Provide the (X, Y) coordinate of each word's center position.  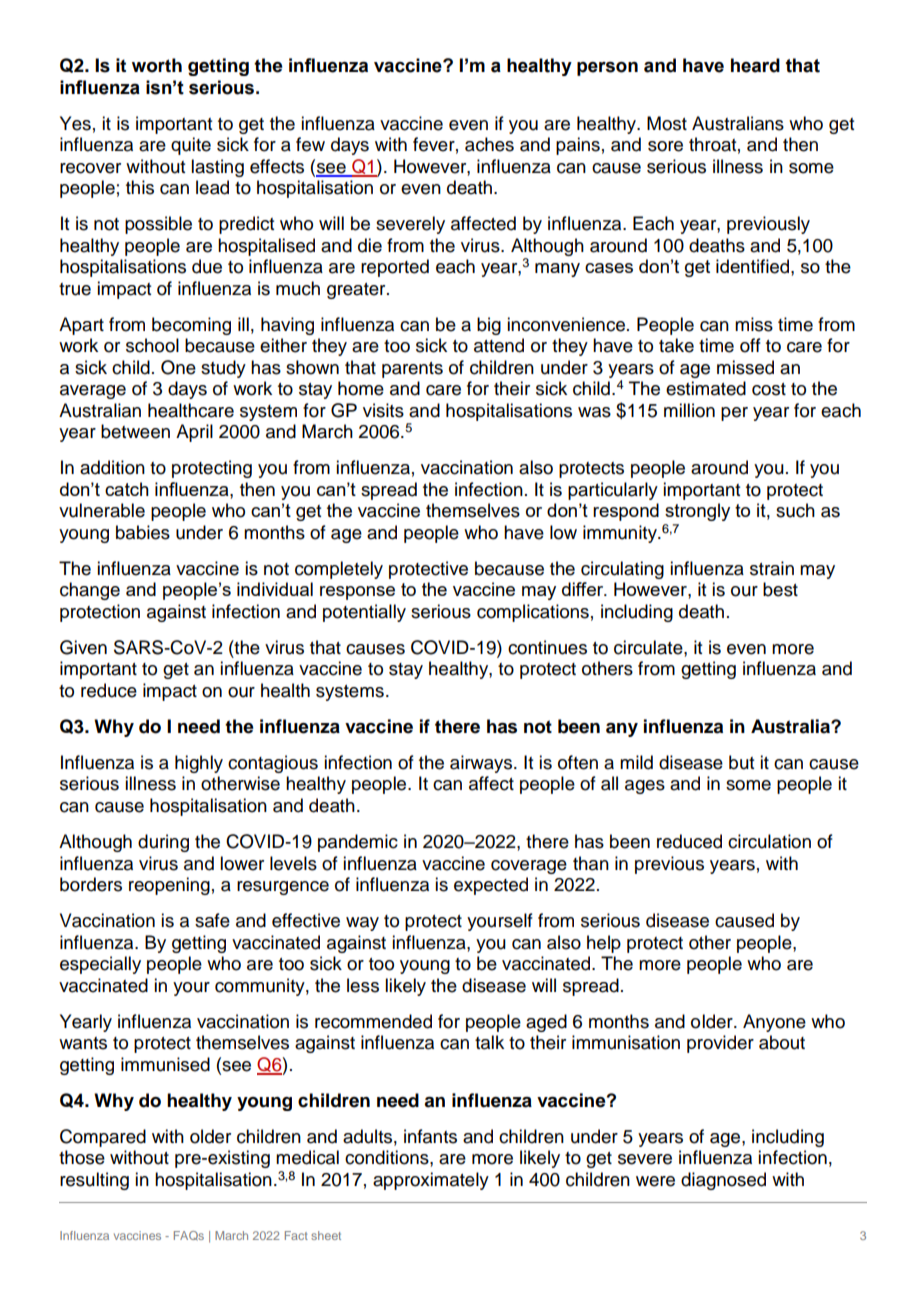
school (152, 345)
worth (157, 65)
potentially (364, 613)
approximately (431, 1181)
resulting (94, 1181)
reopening (169, 886)
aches (489, 144)
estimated (706, 388)
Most (667, 123)
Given (83, 647)
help (604, 944)
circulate (649, 647)
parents (412, 370)
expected (491, 886)
